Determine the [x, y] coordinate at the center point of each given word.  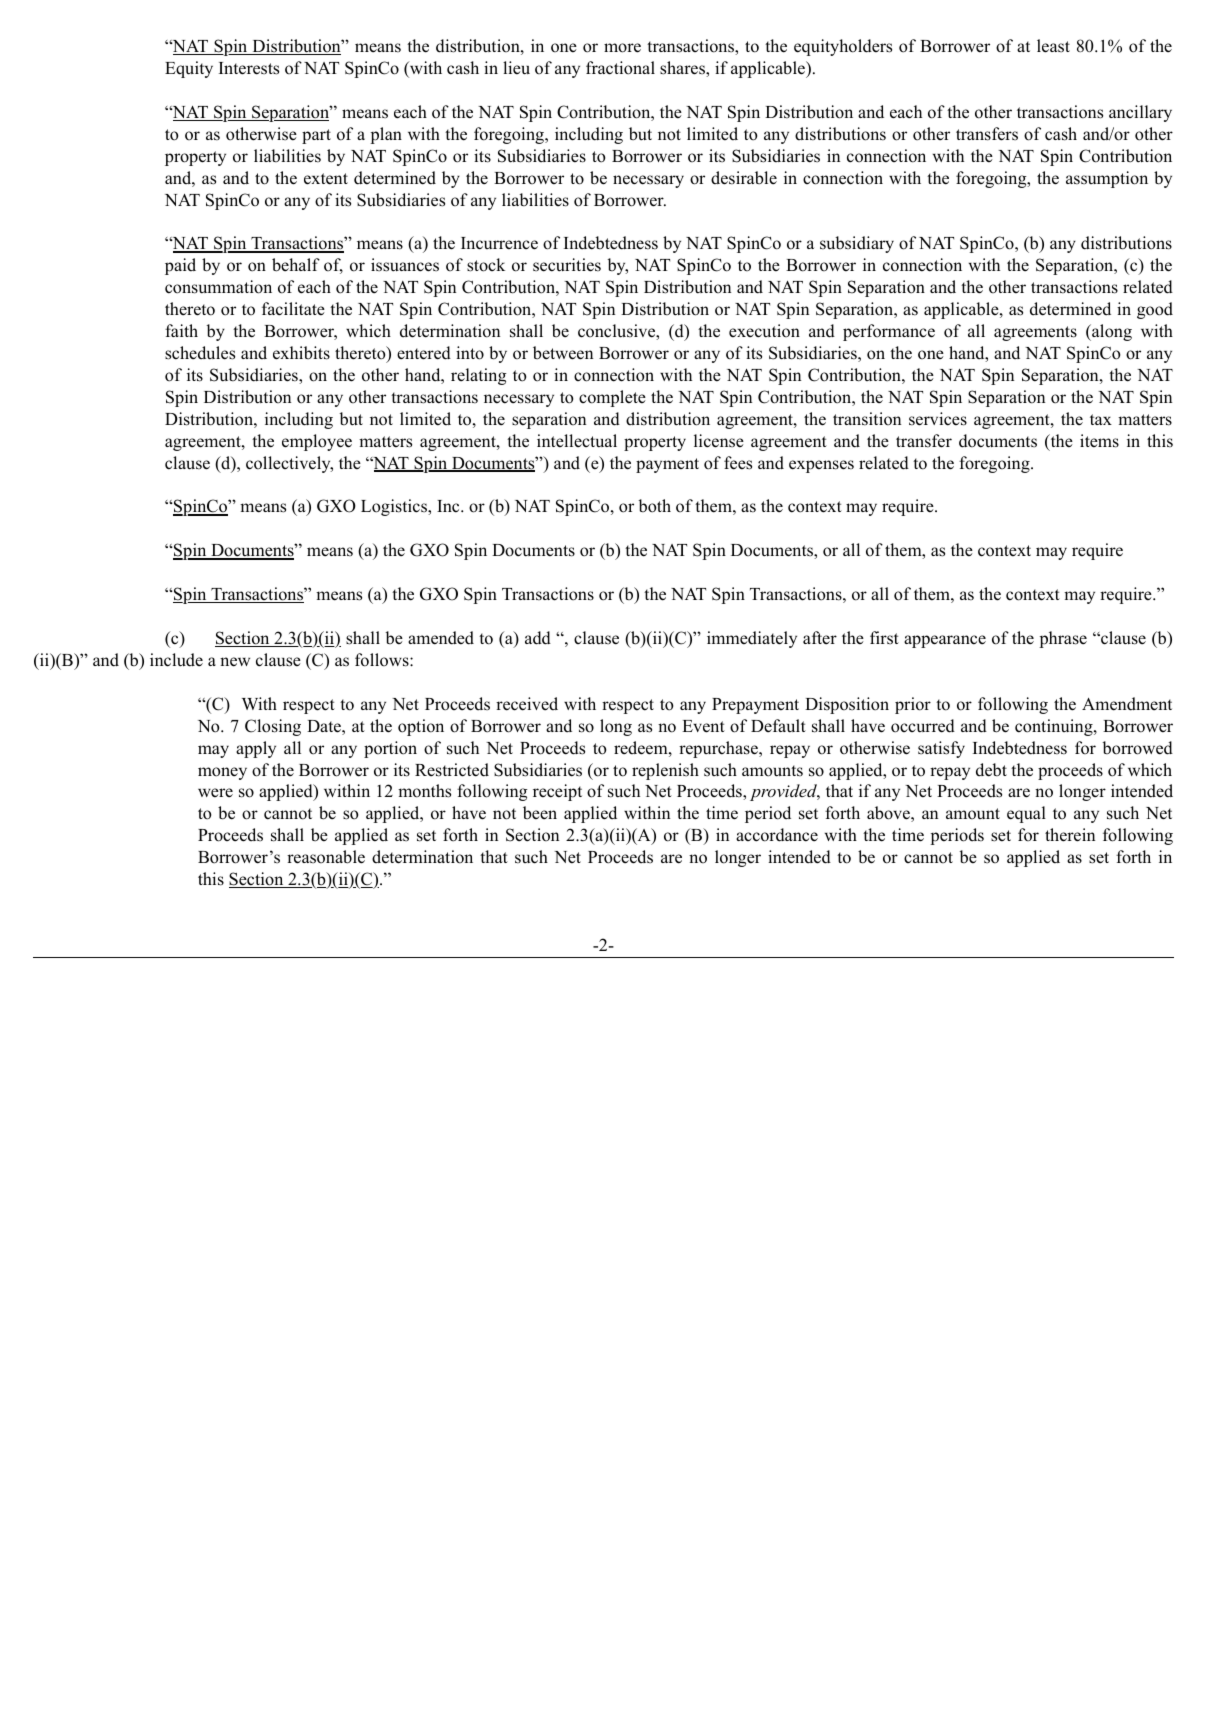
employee [317, 442]
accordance [777, 835]
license [719, 441]
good [1155, 310]
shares [683, 69]
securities [567, 265]
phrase [1063, 639]
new [235, 662]
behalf [296, 265]
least [1053, 46]
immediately [752, 639]
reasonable [326, 857]
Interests [249, 68]
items [1099, 441]
